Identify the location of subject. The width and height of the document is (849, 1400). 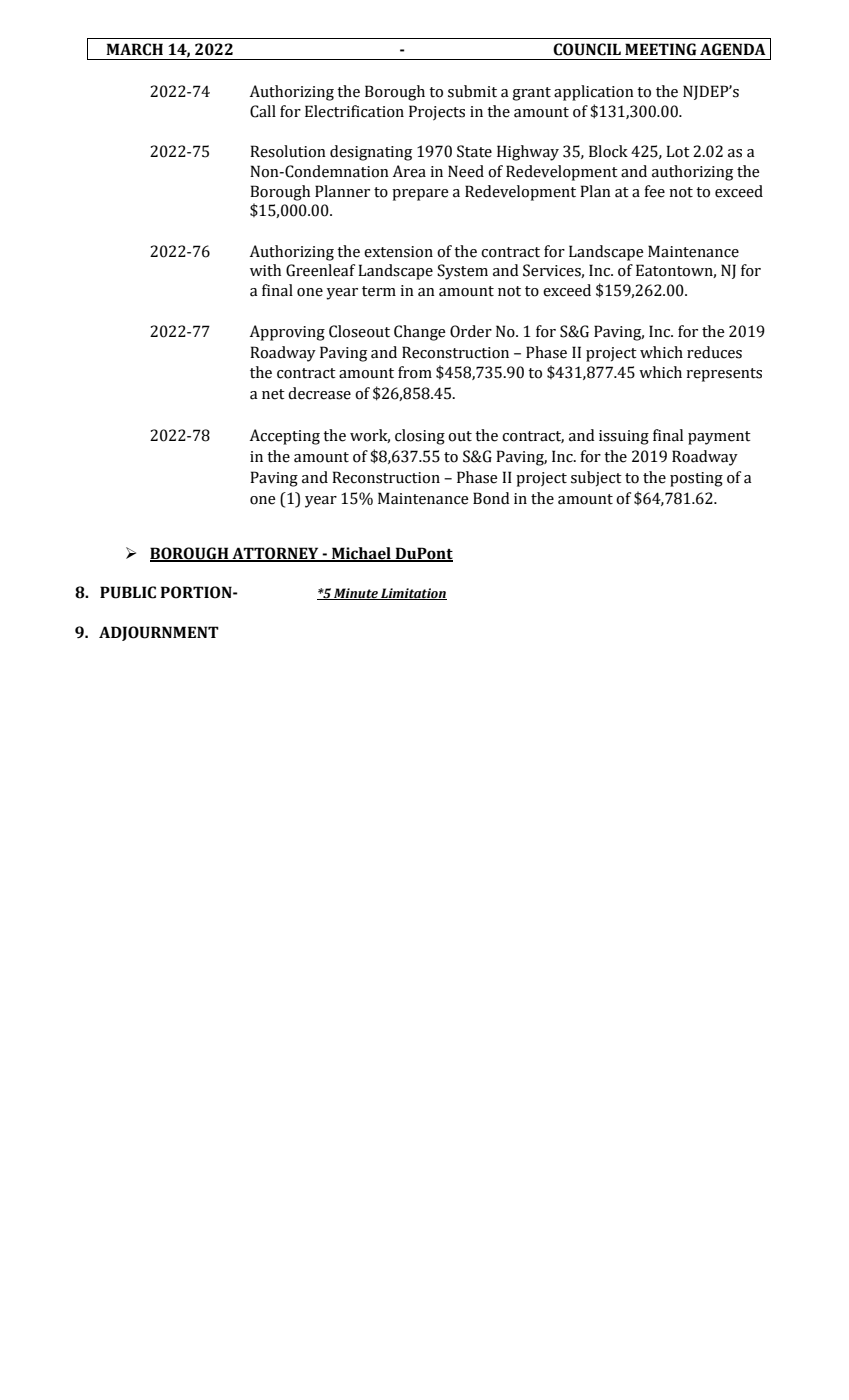
(596, 479).
